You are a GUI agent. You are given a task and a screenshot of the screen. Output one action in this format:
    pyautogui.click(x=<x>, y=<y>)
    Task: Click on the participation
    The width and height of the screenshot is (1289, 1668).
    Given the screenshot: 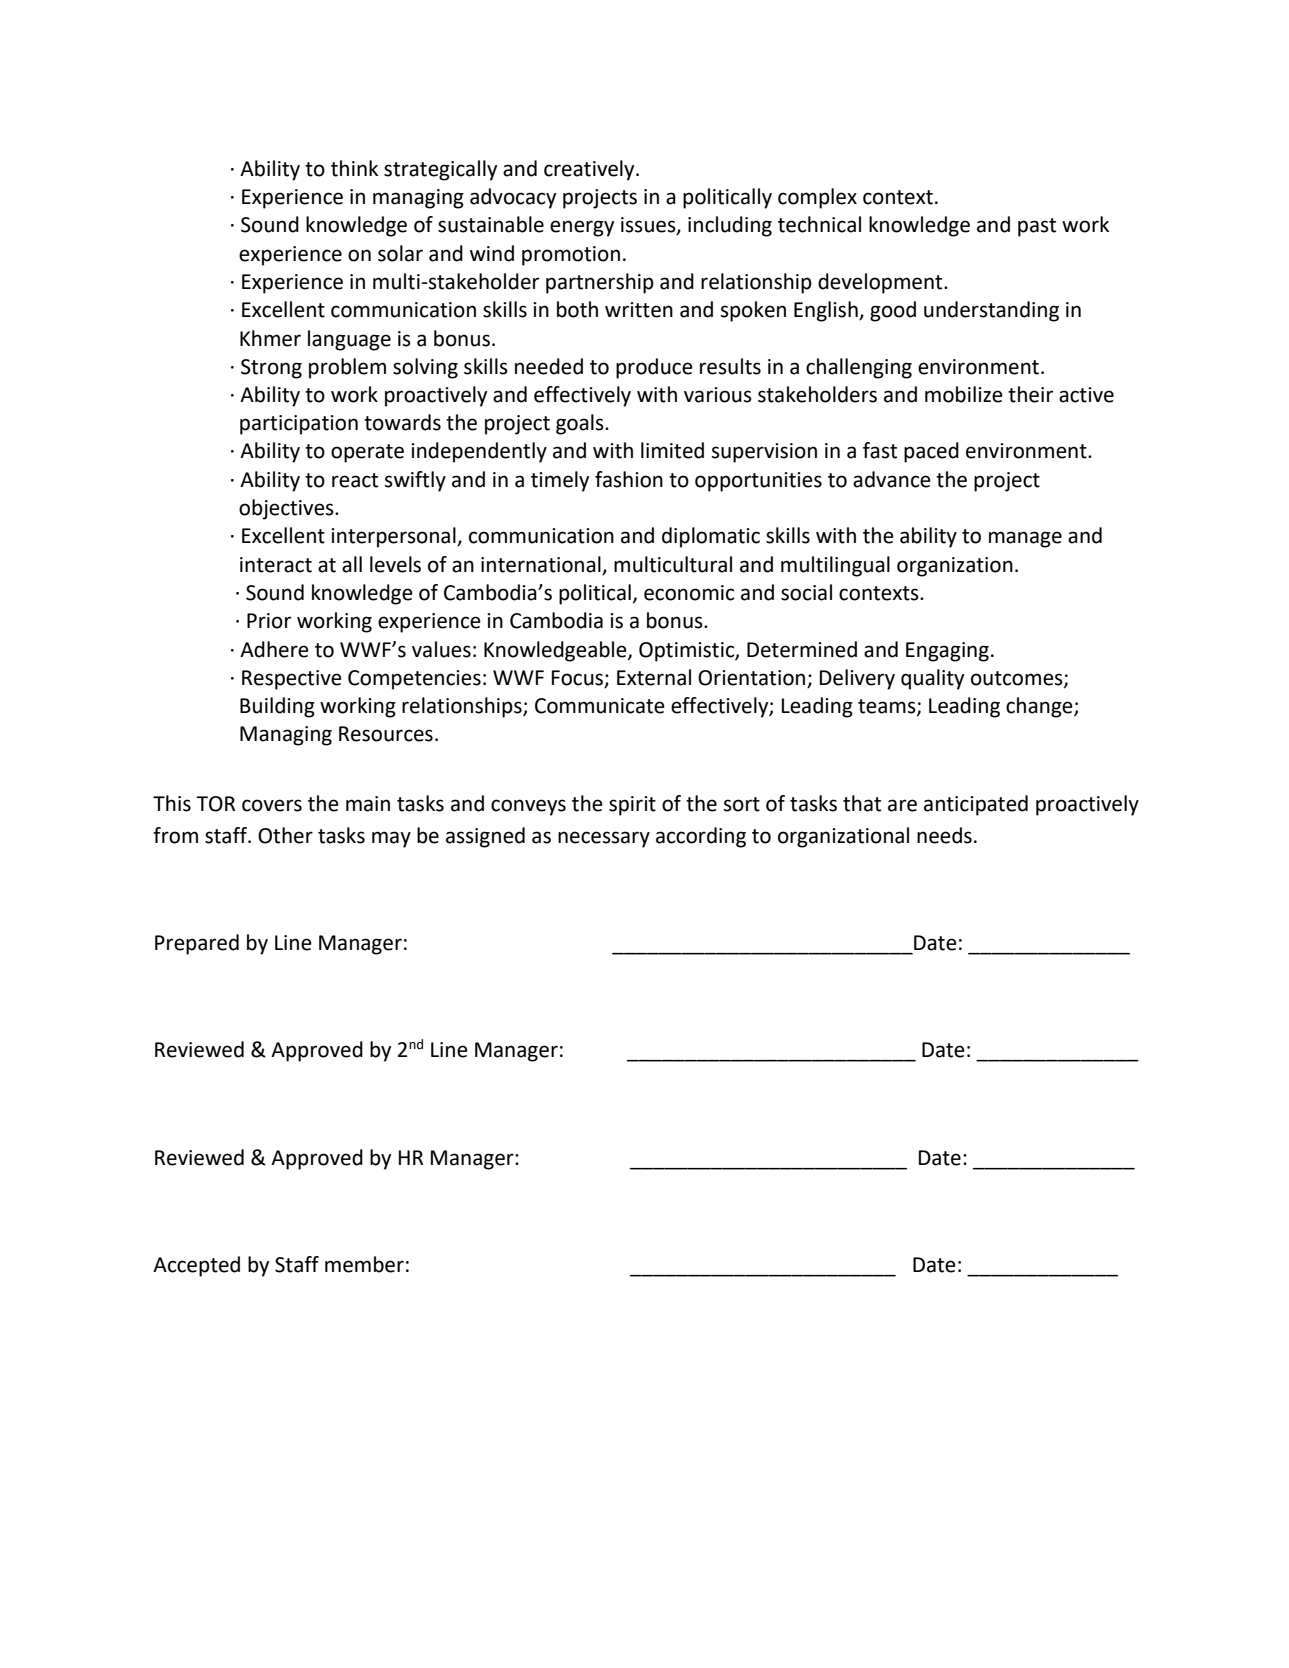 What is the action you would take?
    pyautogui.click(x=299, y=425)
